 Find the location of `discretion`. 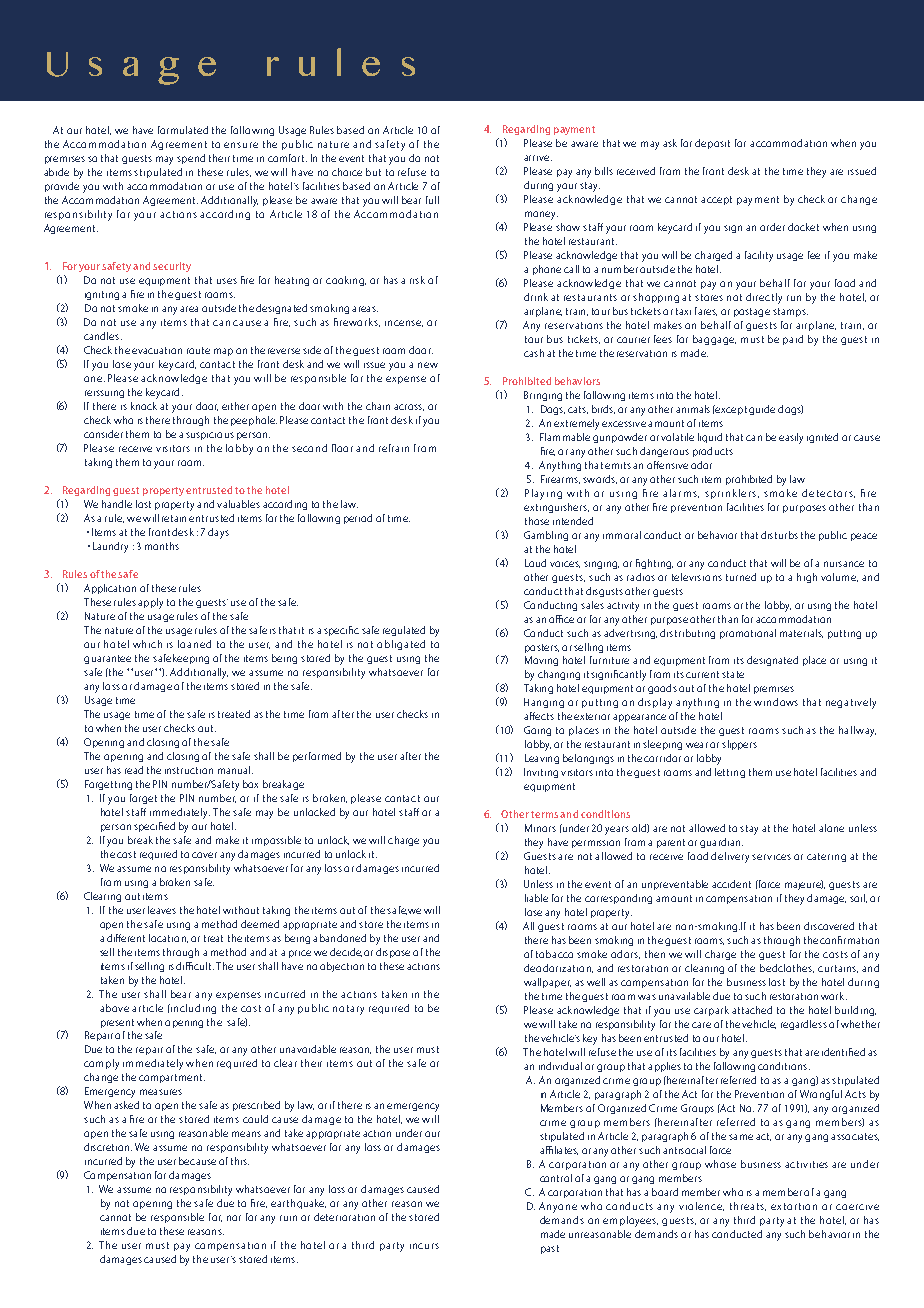

discretion is located at coordinates (108, 1147).
